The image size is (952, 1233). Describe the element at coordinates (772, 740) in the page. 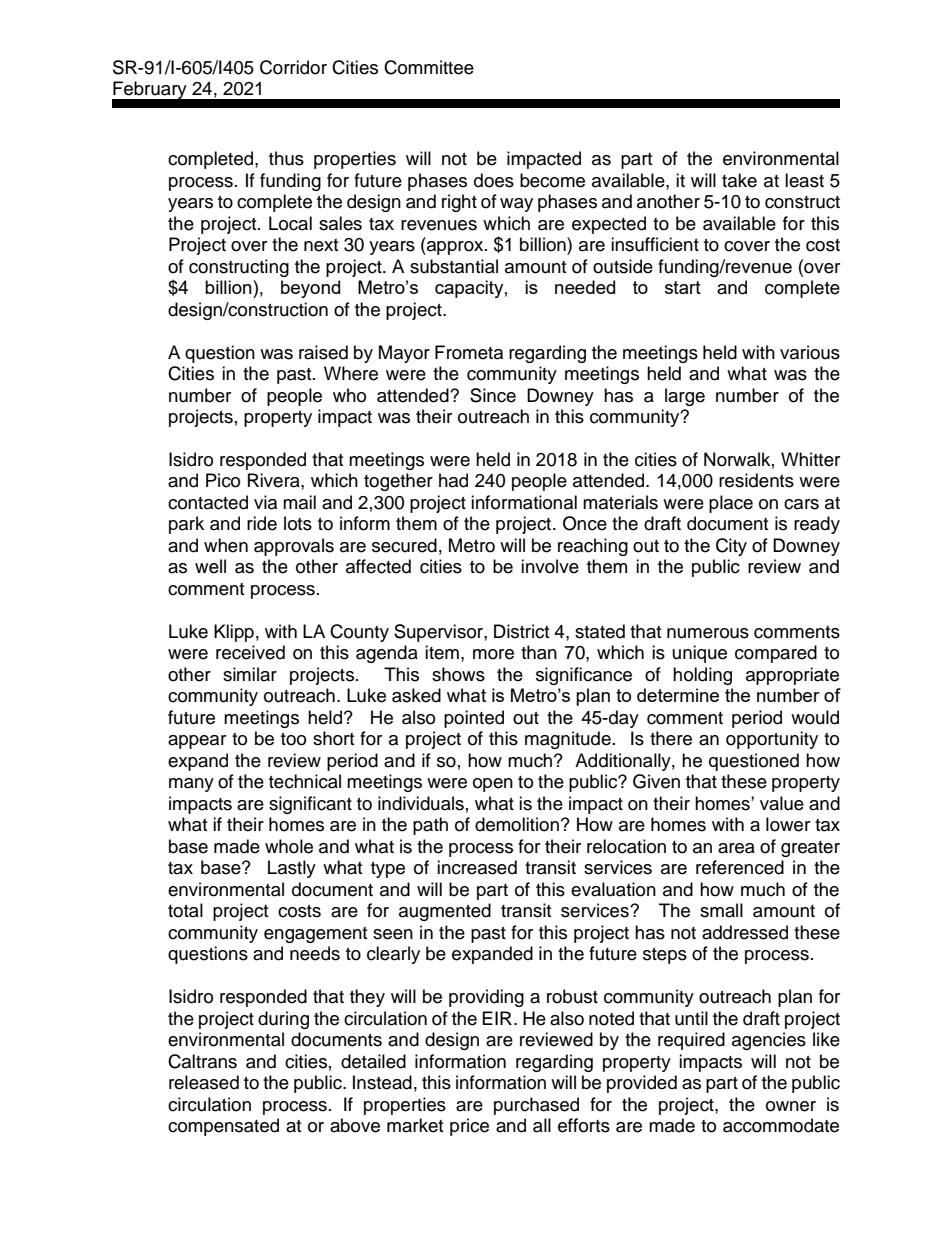

I see `opportunity` at that location.
